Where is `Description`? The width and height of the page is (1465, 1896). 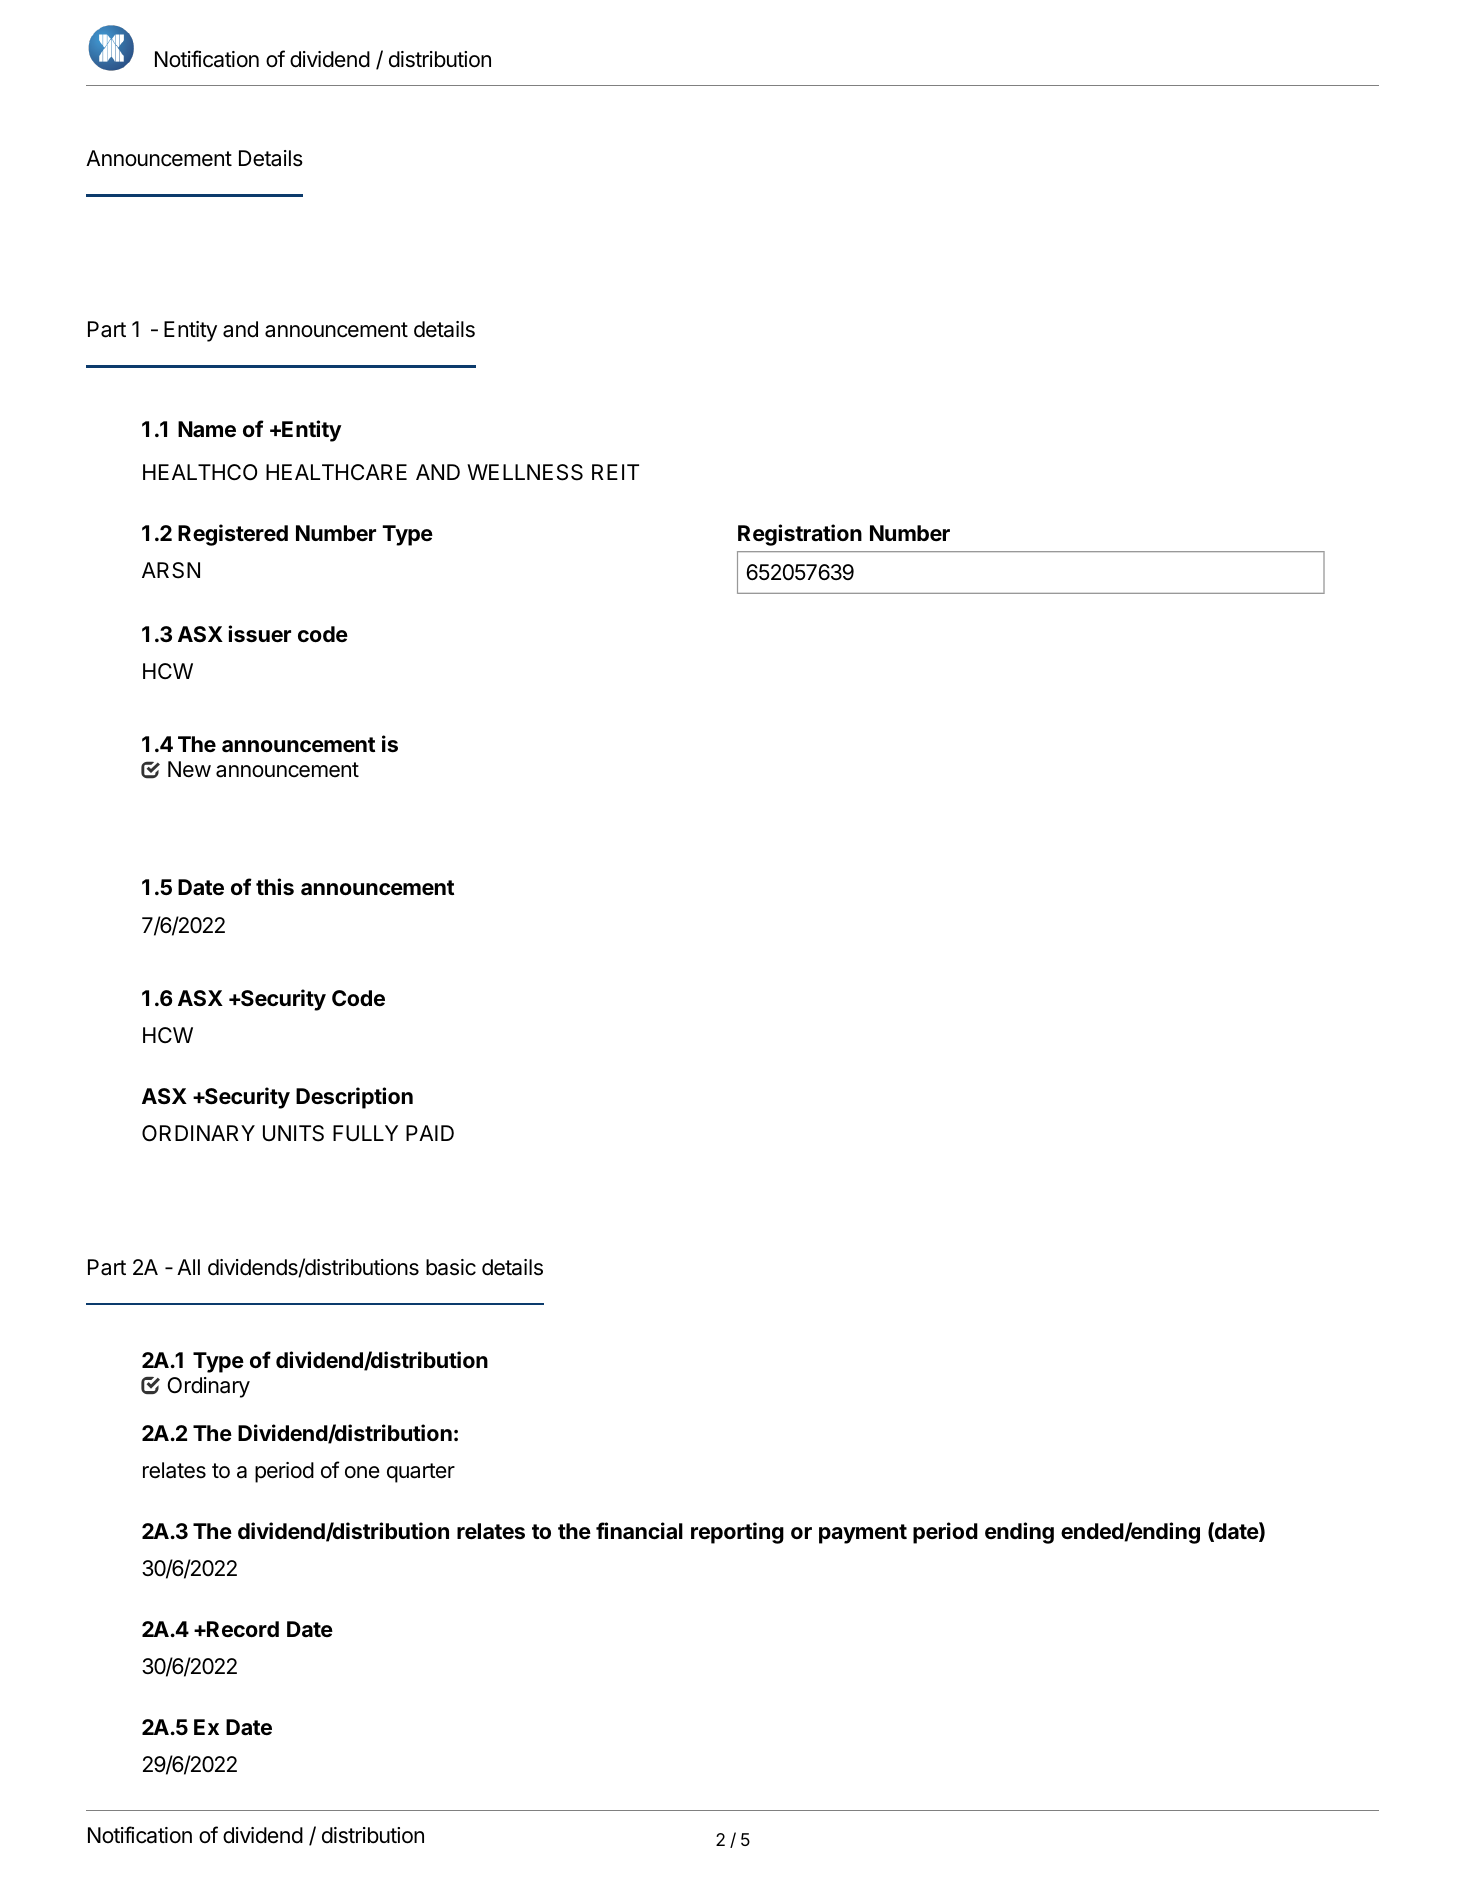 Description is located at coordinates (354, 1098).
